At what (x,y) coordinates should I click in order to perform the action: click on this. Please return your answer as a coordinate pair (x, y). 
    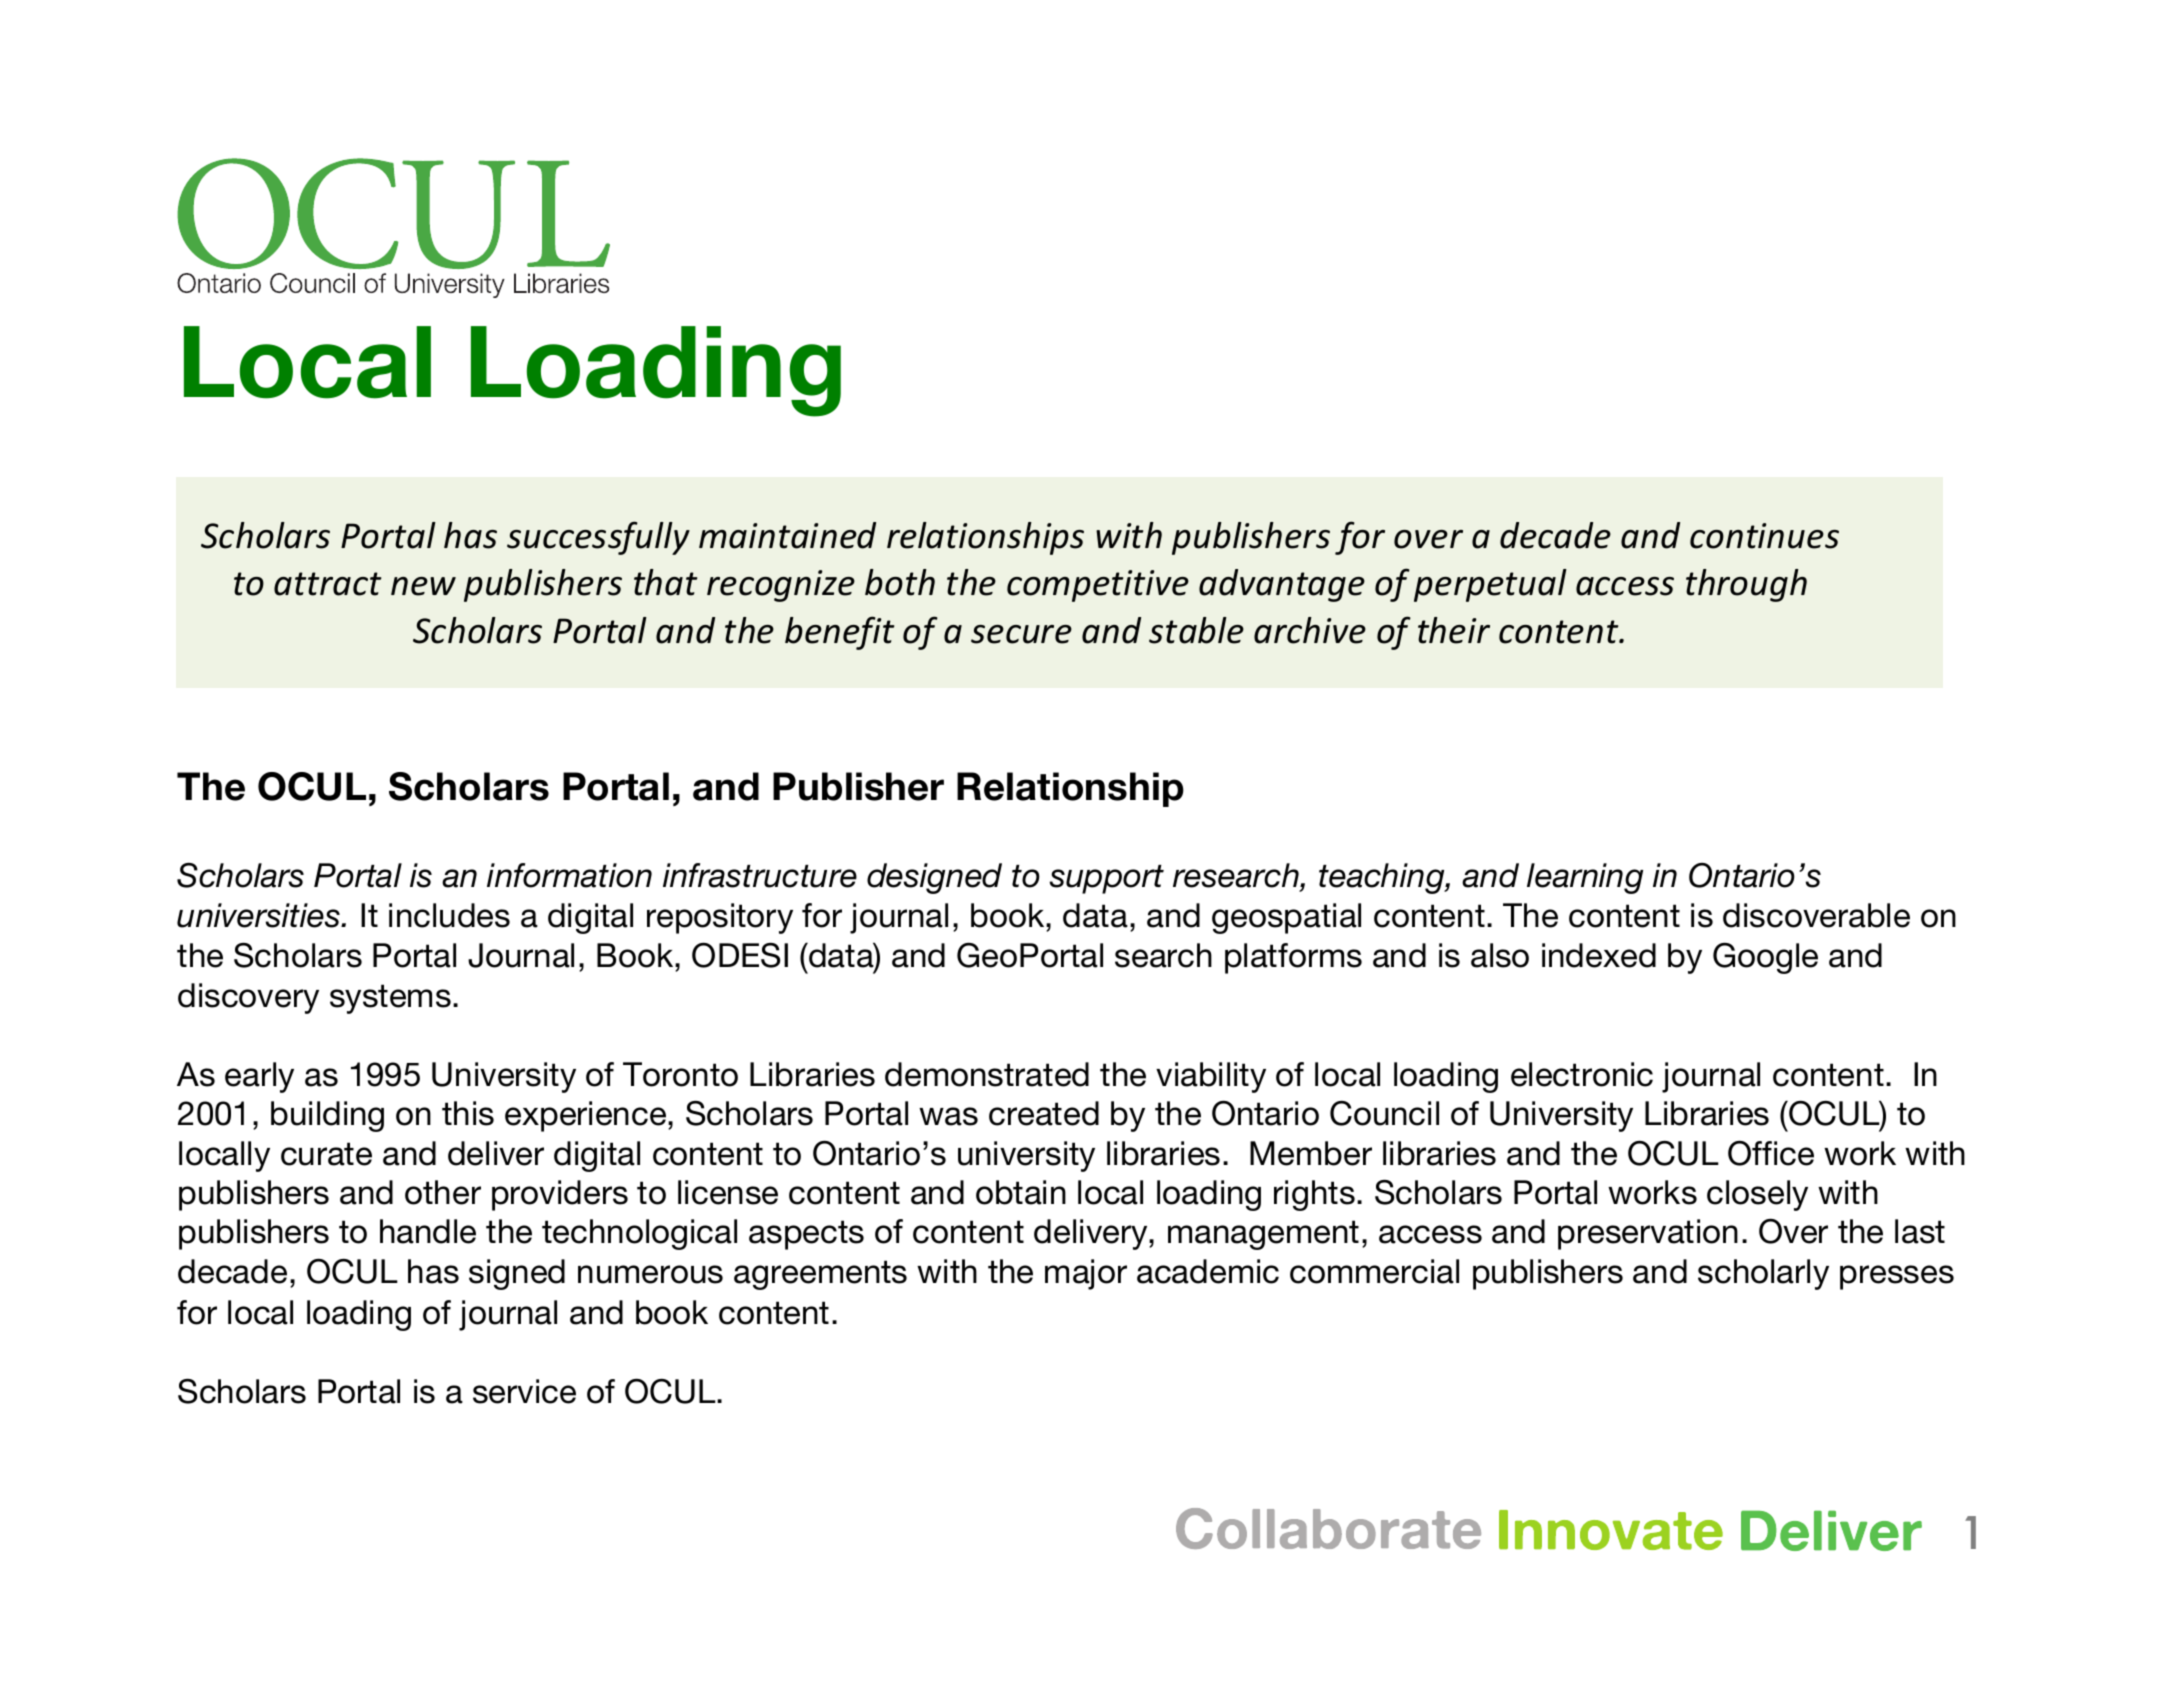
    Looking at the image, I should click on (468, 1113).
